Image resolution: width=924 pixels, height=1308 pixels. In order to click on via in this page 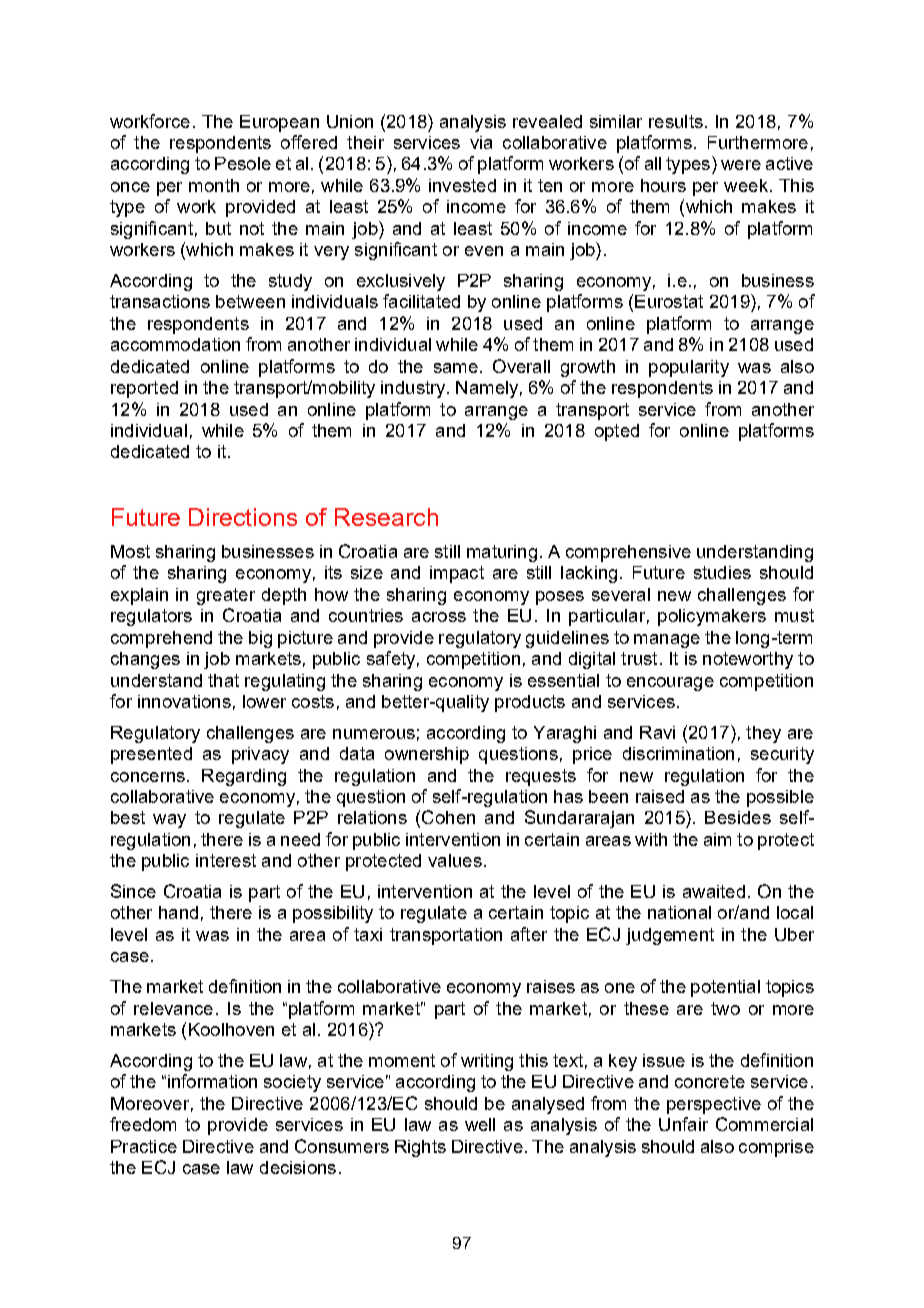, I will do `click(481, 142)`.
